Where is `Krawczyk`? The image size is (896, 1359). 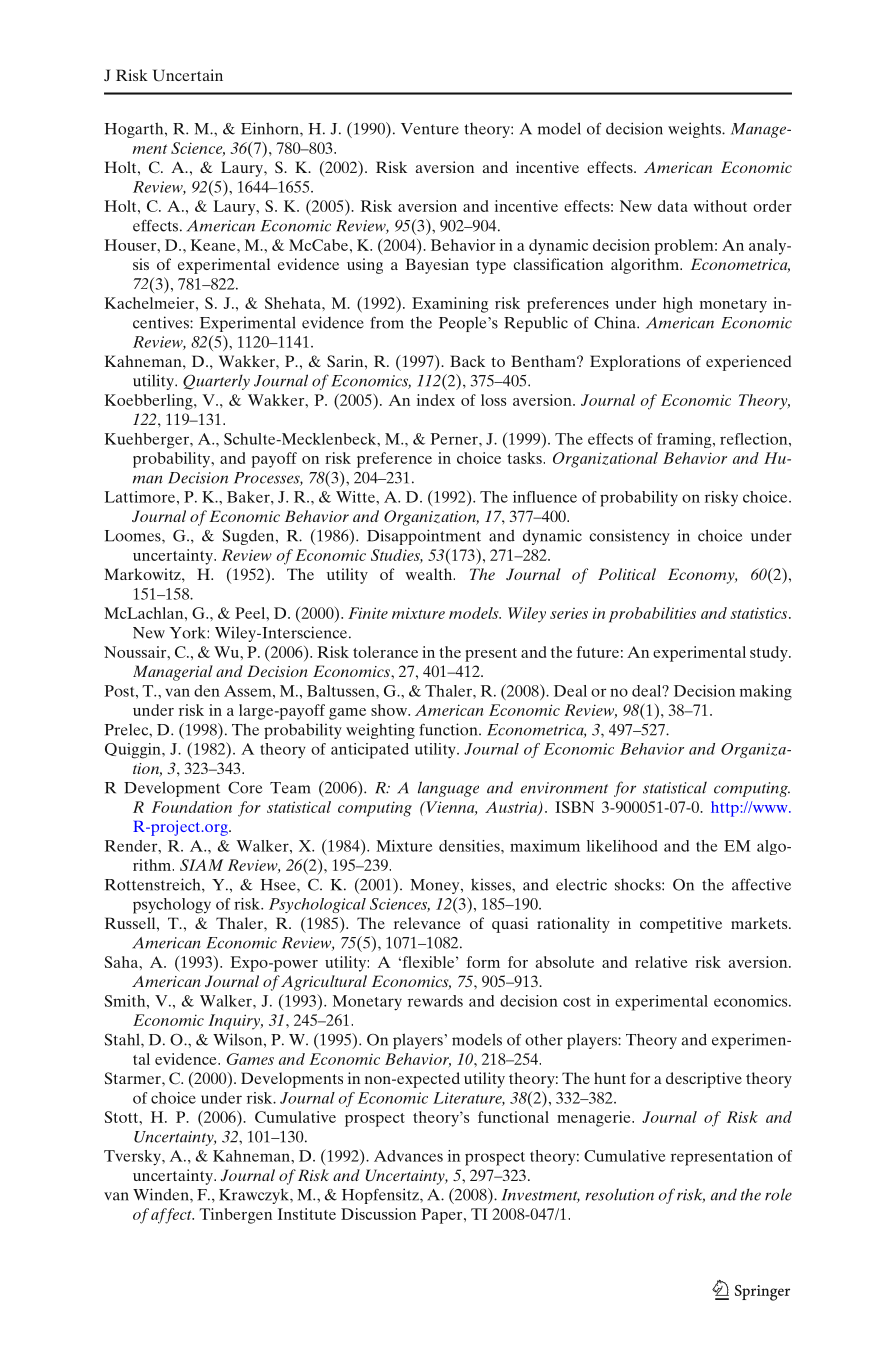 Krawczyk is located at coordinates (255, 1196).
